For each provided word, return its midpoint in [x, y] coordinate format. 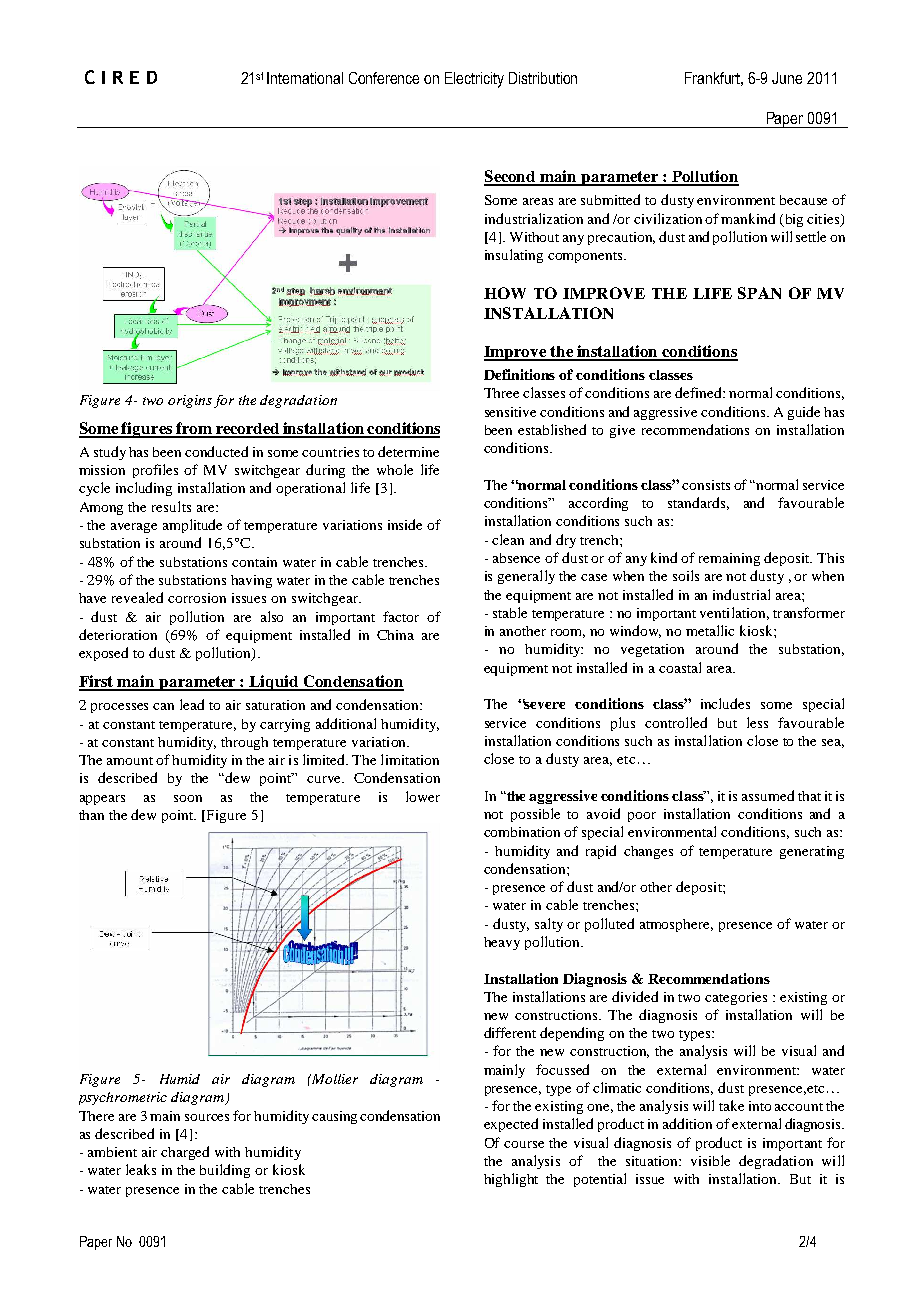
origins [190, 401]
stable [510, 612]
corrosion [197, 598]
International [305, 78]
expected [511, 1125]
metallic [710, 630]
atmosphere [676, 925]
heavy [502, 943]
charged [185, 1153]
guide [804, 413]
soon [188, 798]
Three [501, 393]
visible [710, 1160]
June [787, 78]
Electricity [474, 80]
